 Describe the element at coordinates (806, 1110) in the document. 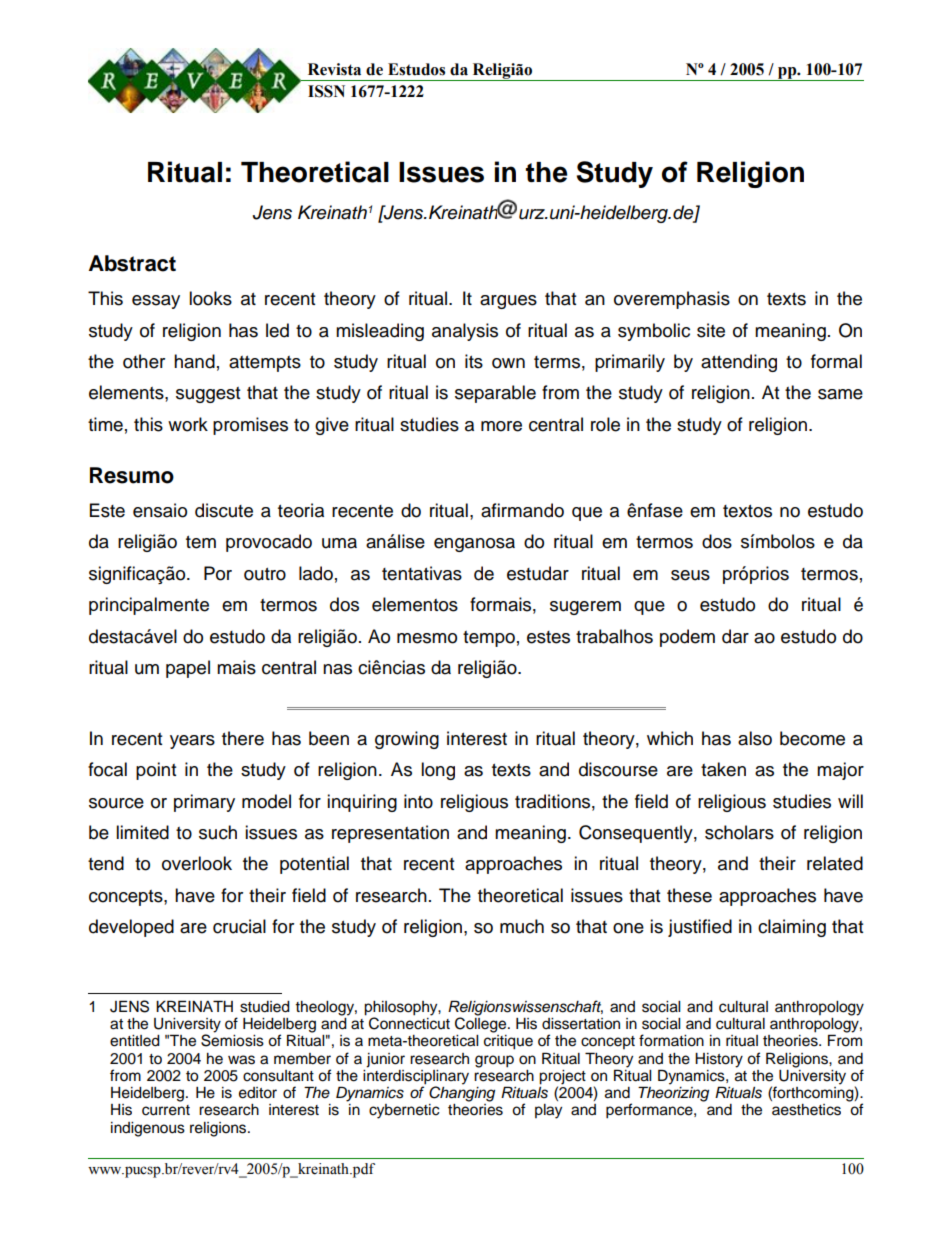

I see `aesthetics` at that location.
